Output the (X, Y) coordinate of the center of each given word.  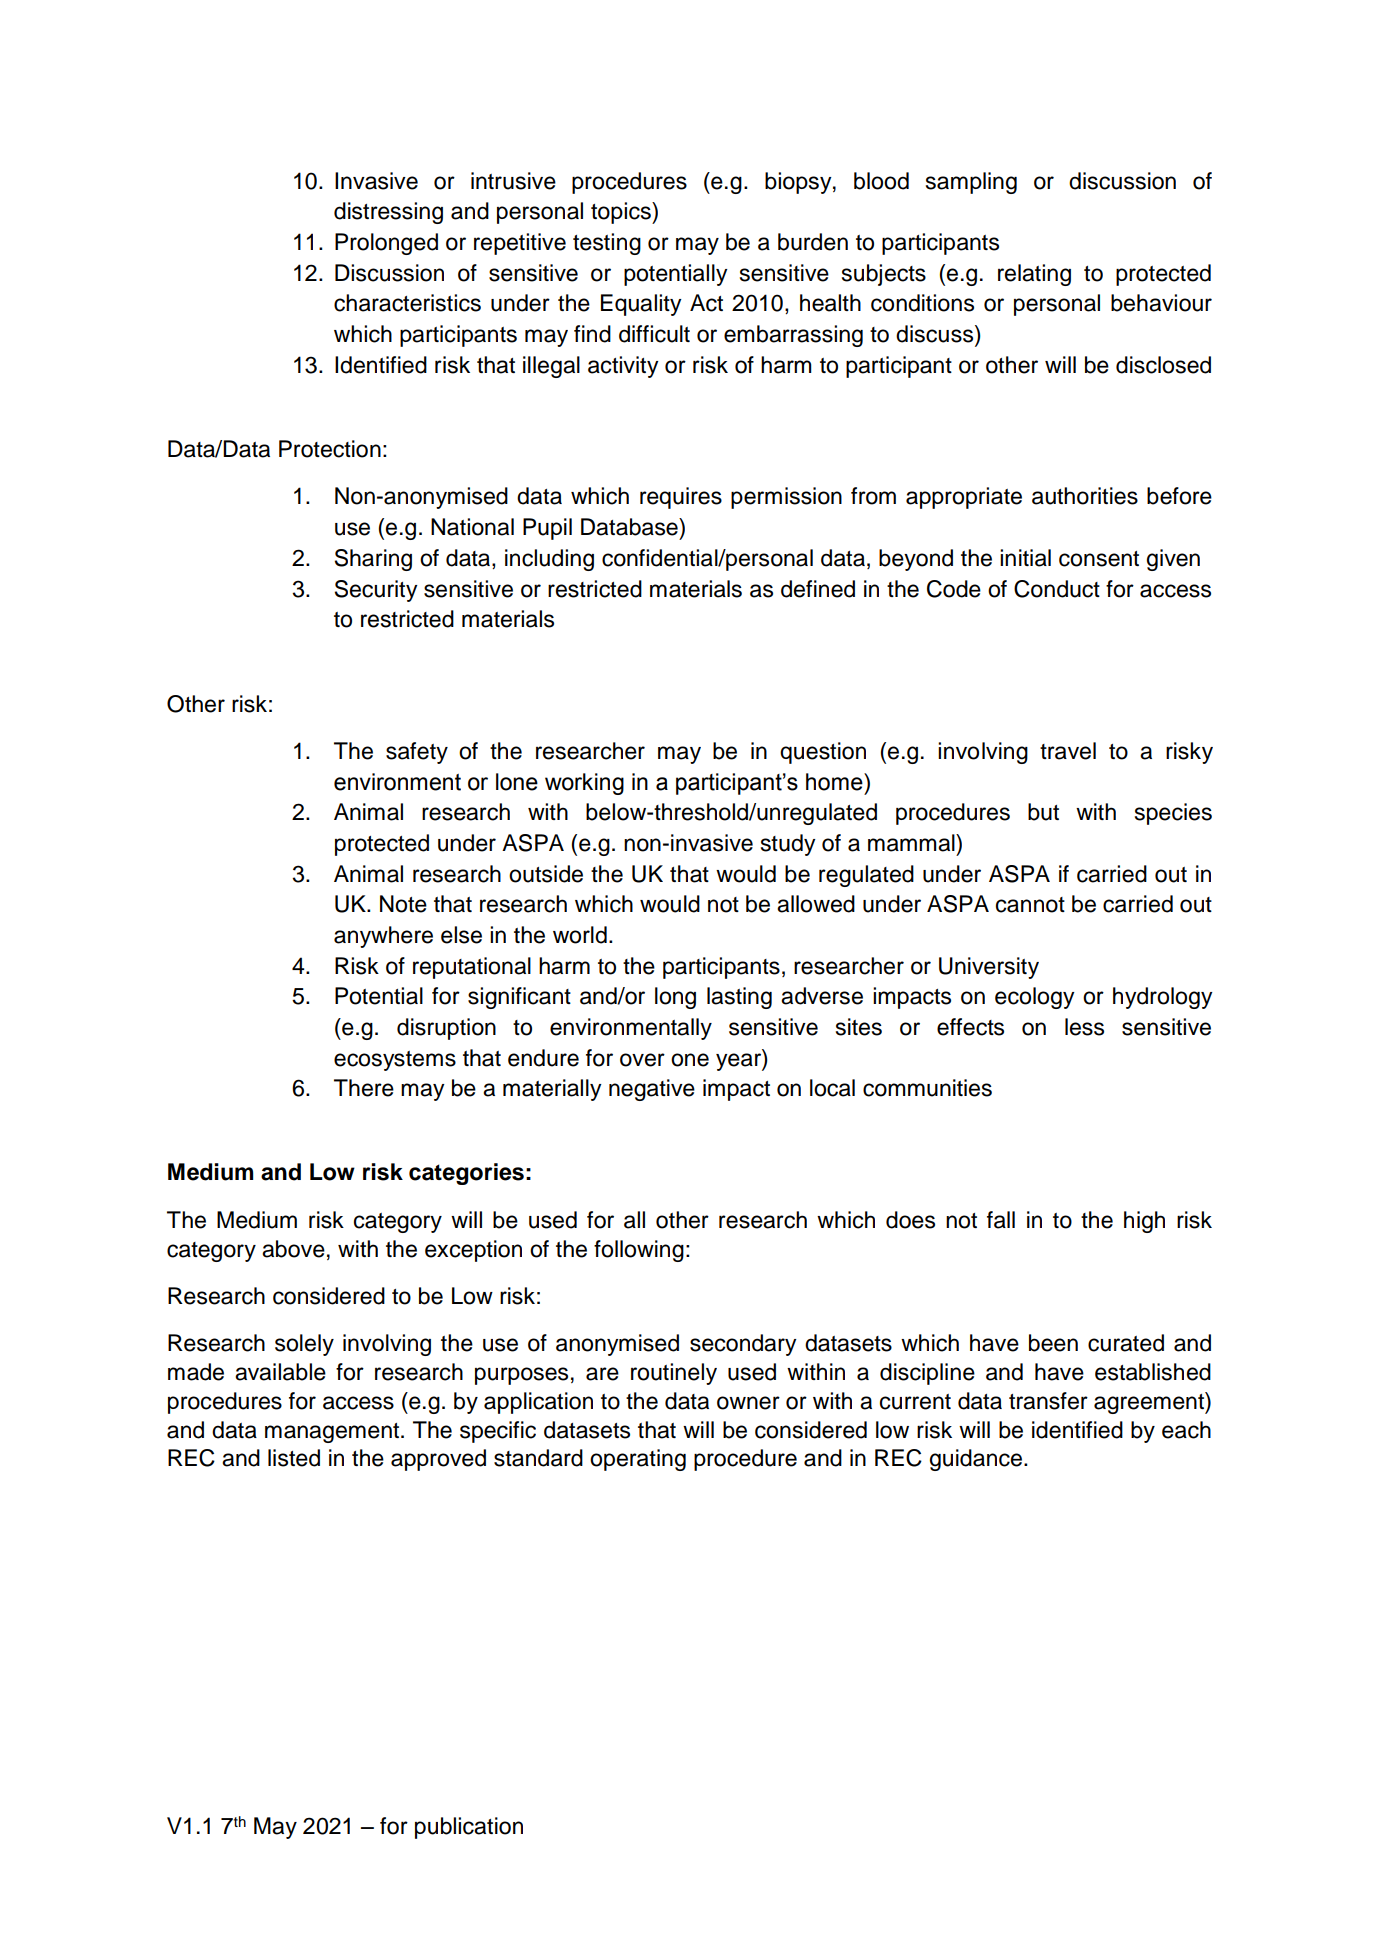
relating (1034, 275)
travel (1068, 751)
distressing (388, 213)
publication (469, 1828)
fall (1001, 1220)
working (584, 784)
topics (622, 213)
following (639, 1251)
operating (638, 1460)
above (293, 1249)
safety (417, 753)
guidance (977, 1460)
